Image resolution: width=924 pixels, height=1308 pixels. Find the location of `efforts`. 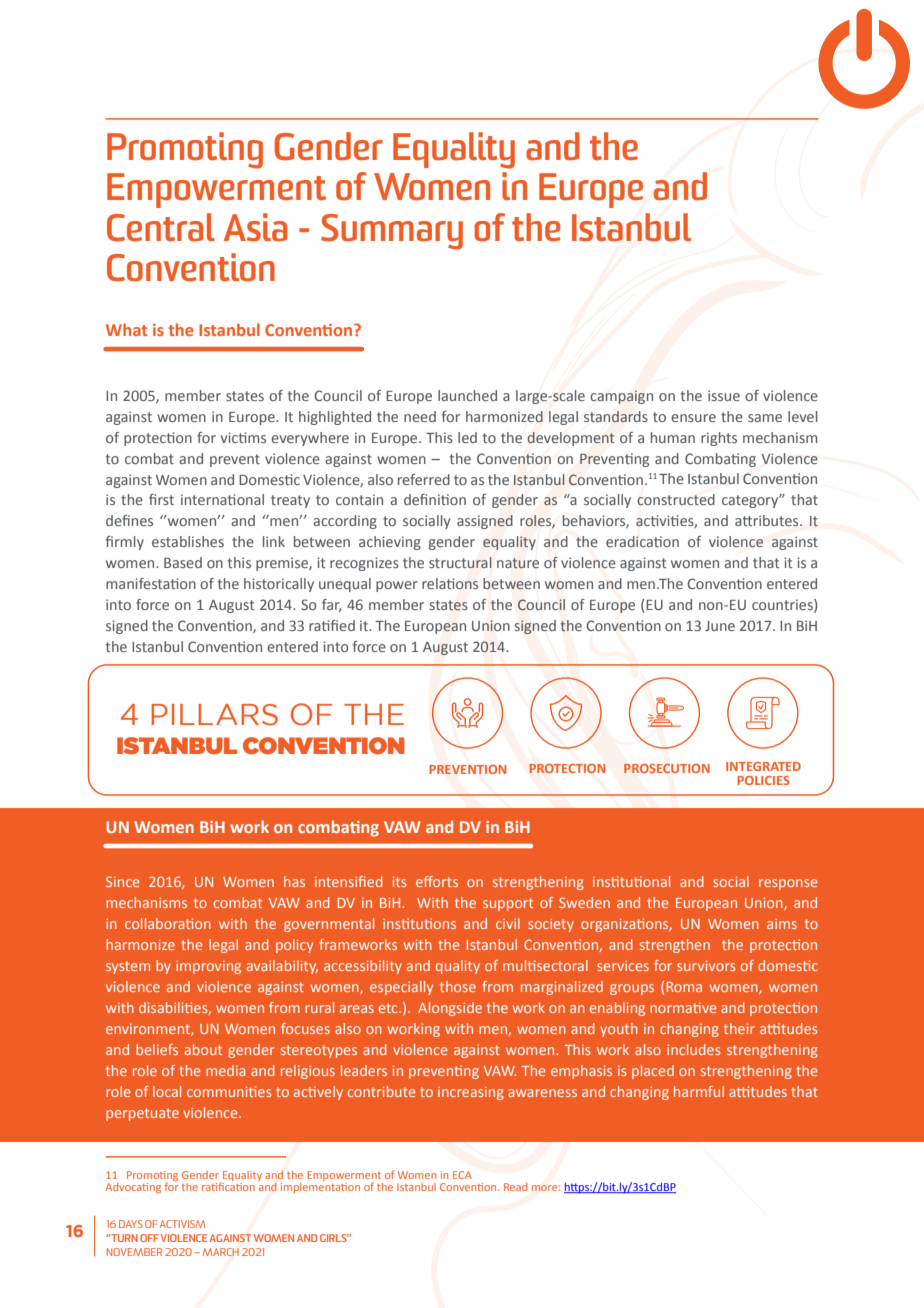

efforts is located at coordinates (437, 881).
